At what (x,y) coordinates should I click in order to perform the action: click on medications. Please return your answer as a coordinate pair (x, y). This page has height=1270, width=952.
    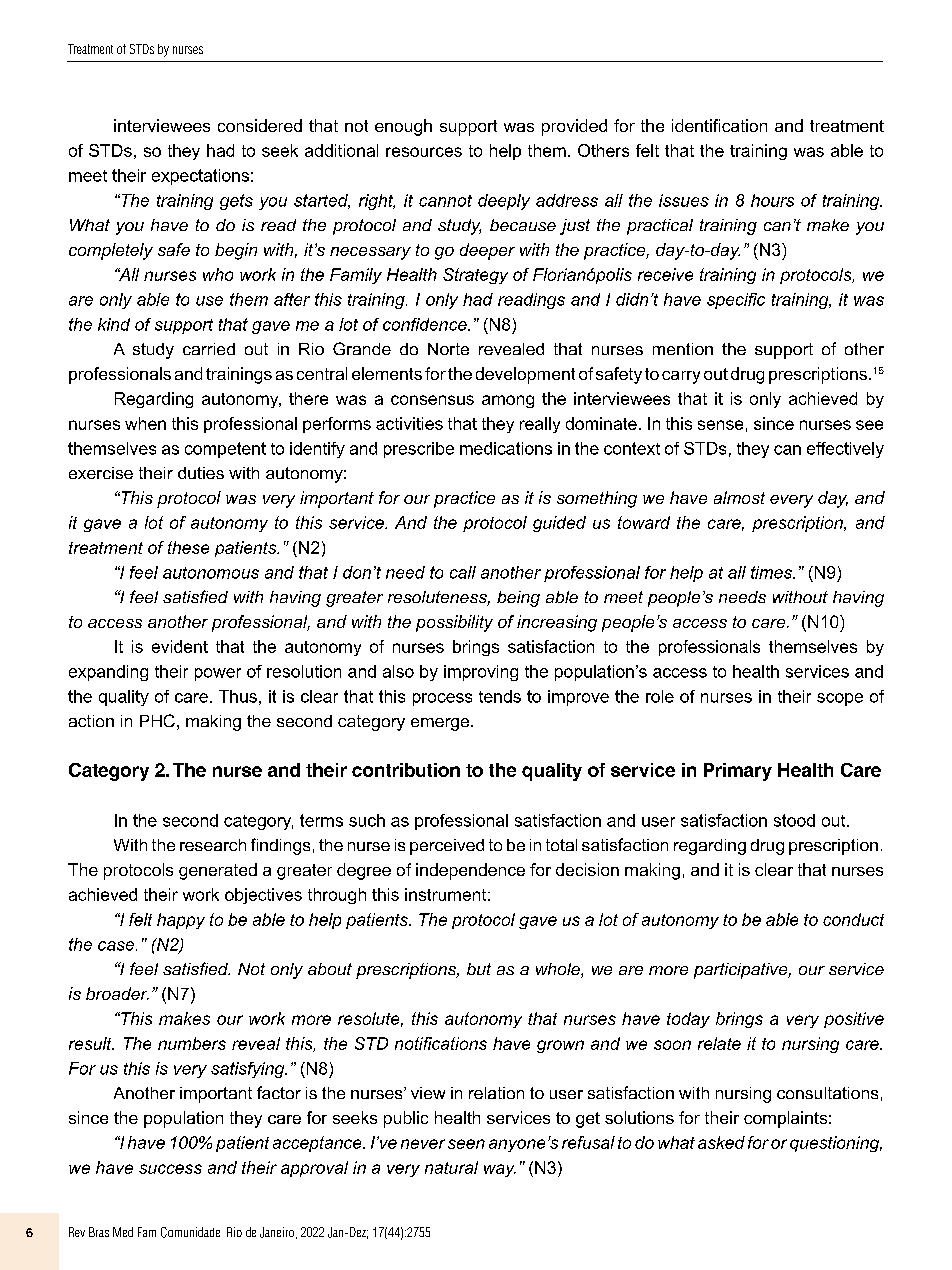
    Looking at the image, I should click on (506, 448).
